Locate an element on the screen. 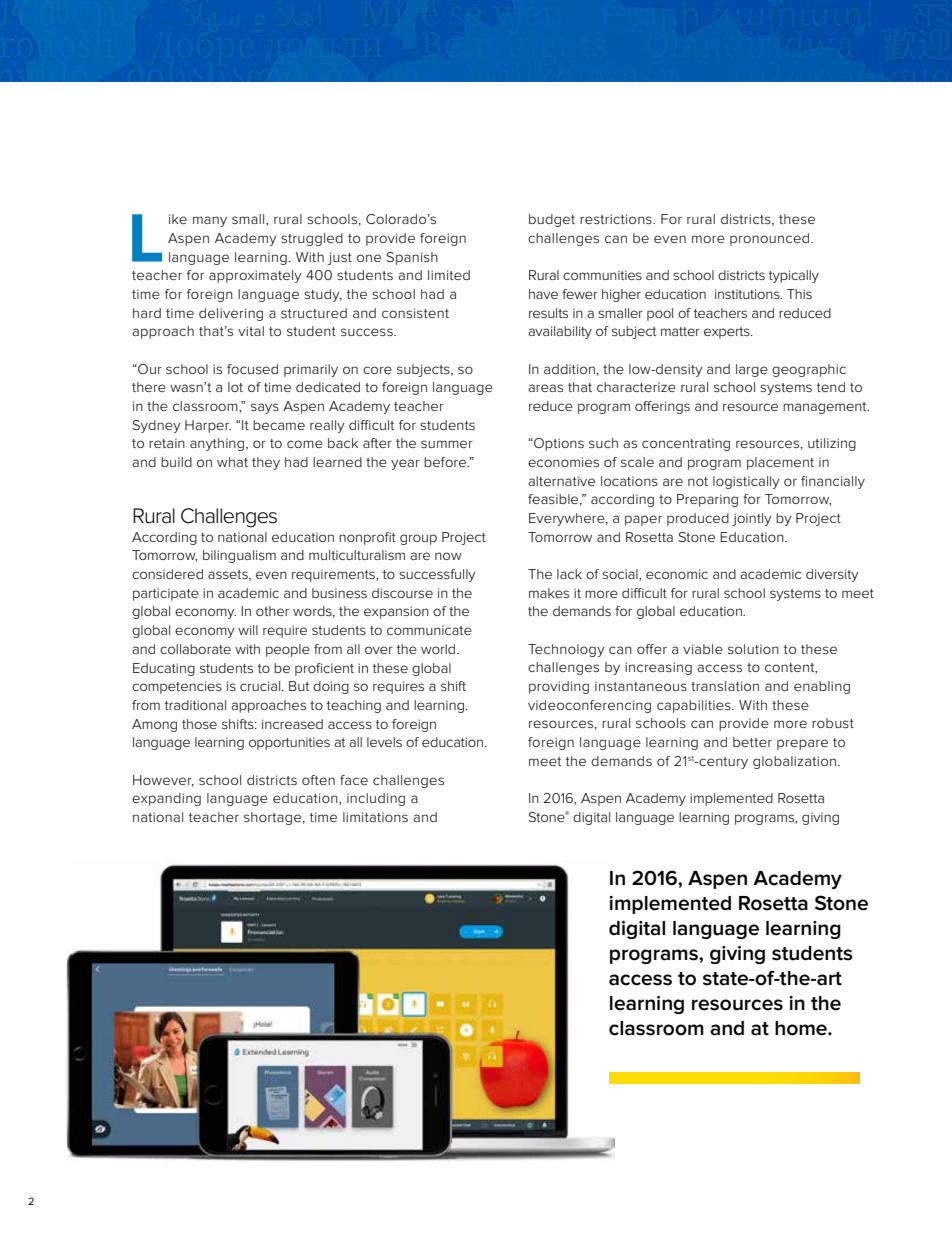  anything is located at coordinates (217, 444).
